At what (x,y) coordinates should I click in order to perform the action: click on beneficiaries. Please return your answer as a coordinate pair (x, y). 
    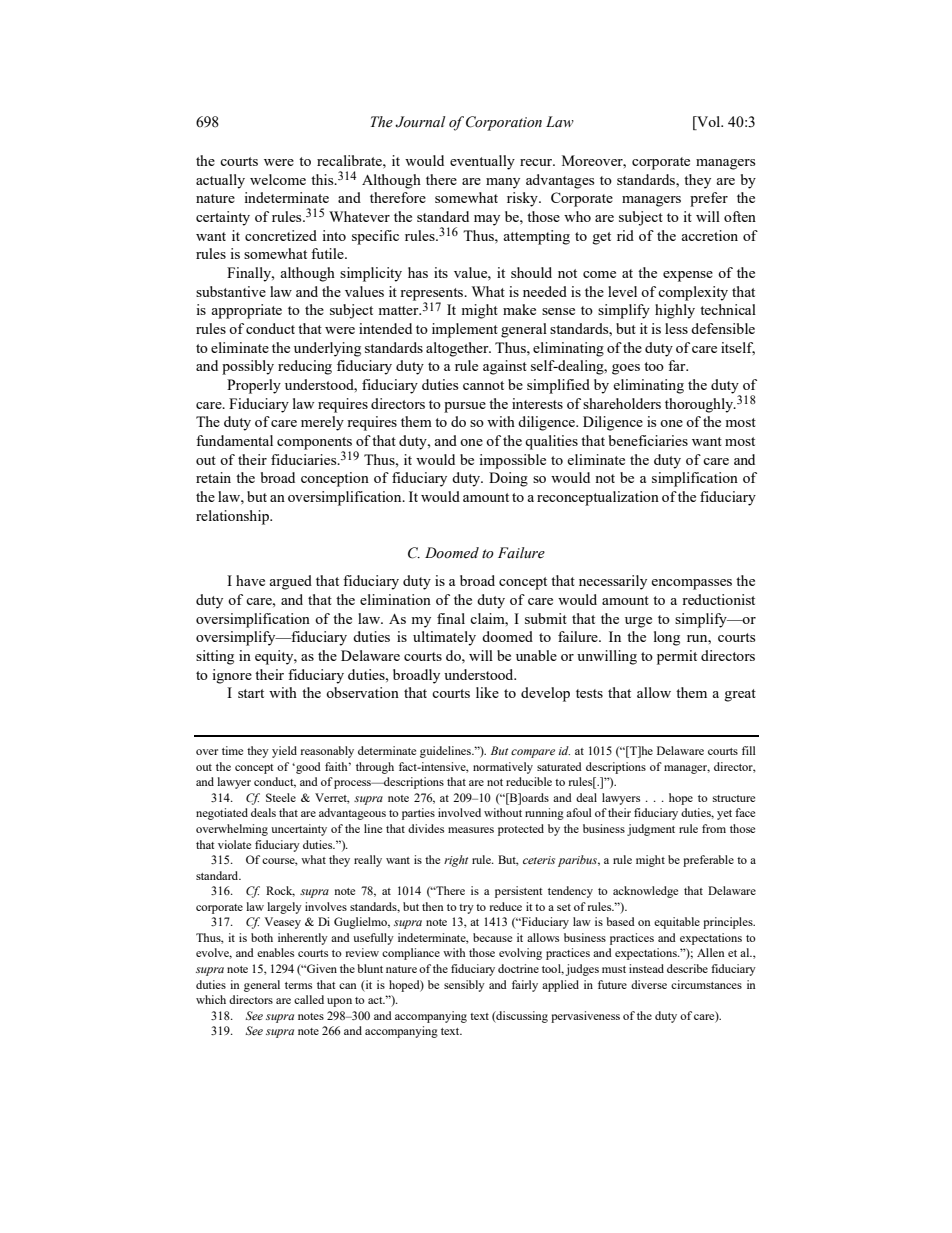
    Looking at the image, I should click on (648, 440).
